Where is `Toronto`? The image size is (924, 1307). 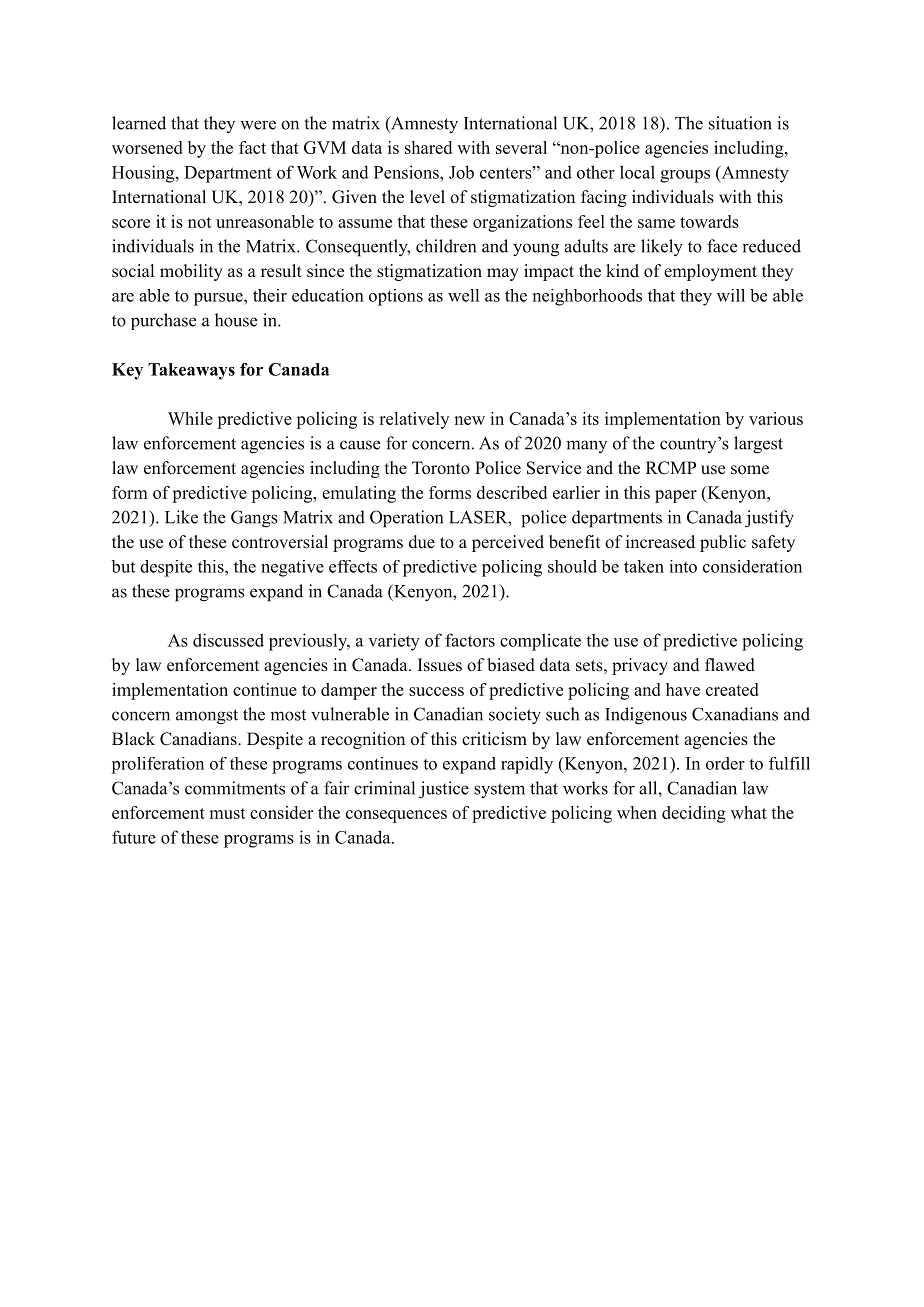
Toronto is located at coordinates (441, 468).
